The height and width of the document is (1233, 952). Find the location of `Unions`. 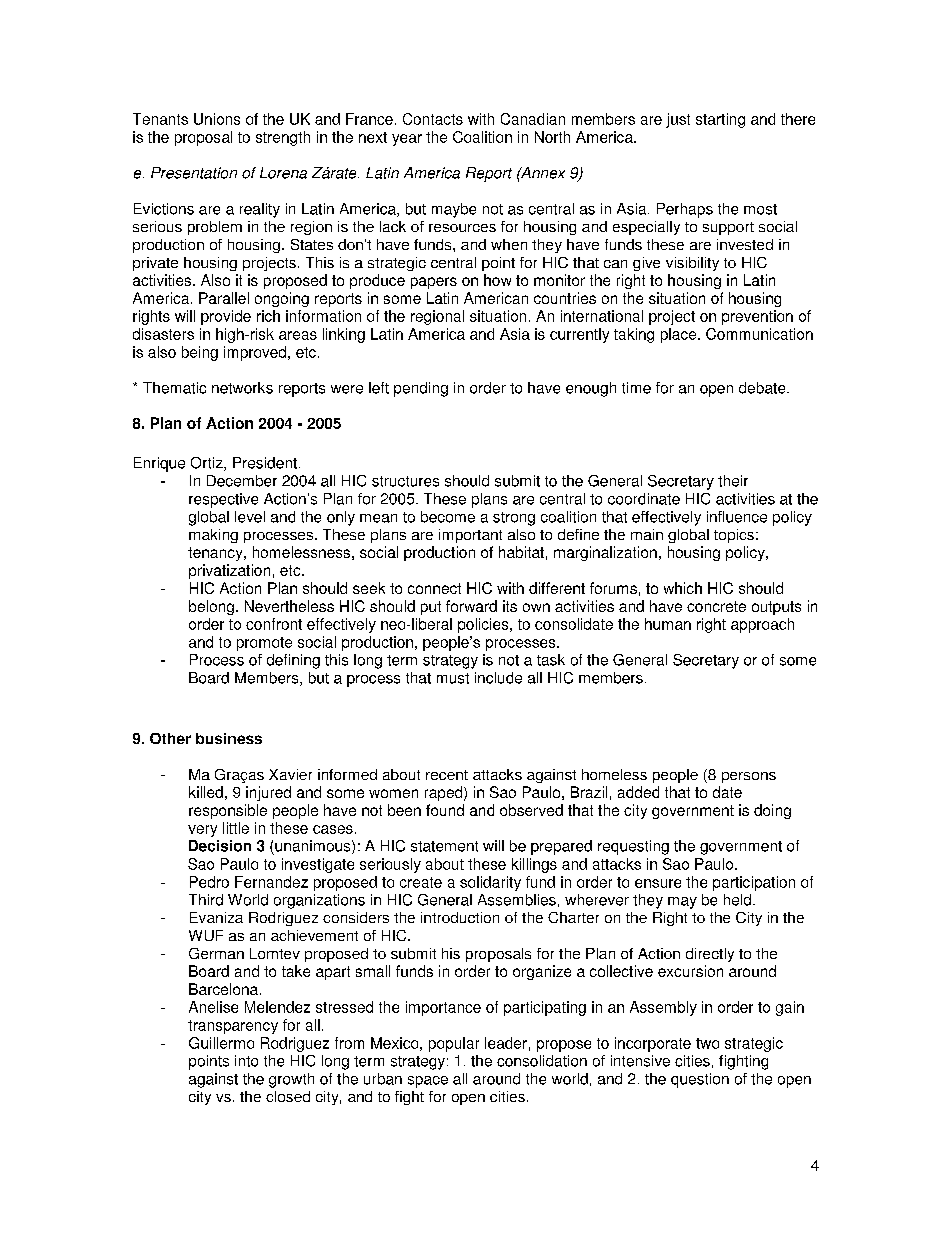

Unions is located at coordinates (217, 119).
